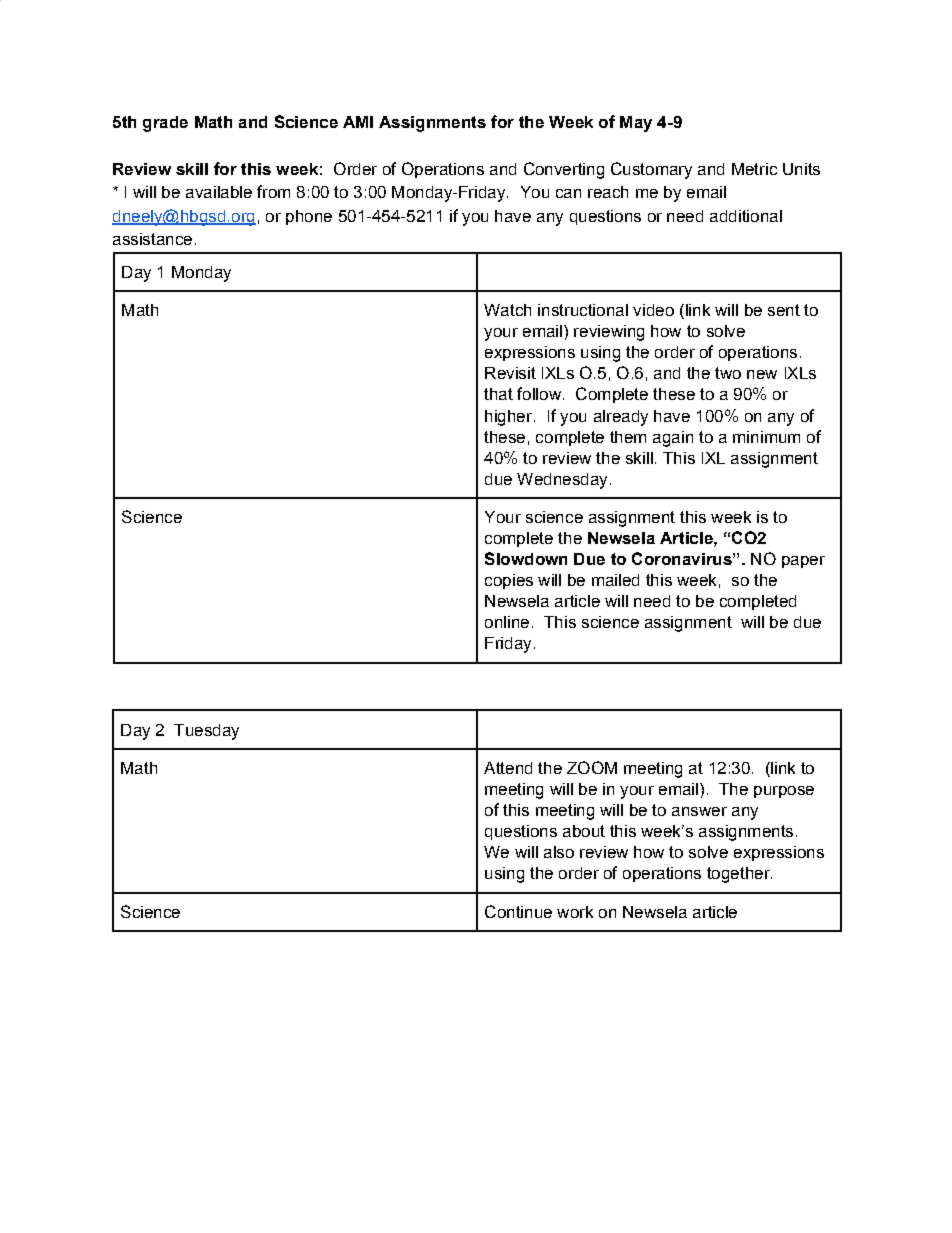  Describe the element at coordinates (564, 170) in the page. I see `Converting` at that location.
